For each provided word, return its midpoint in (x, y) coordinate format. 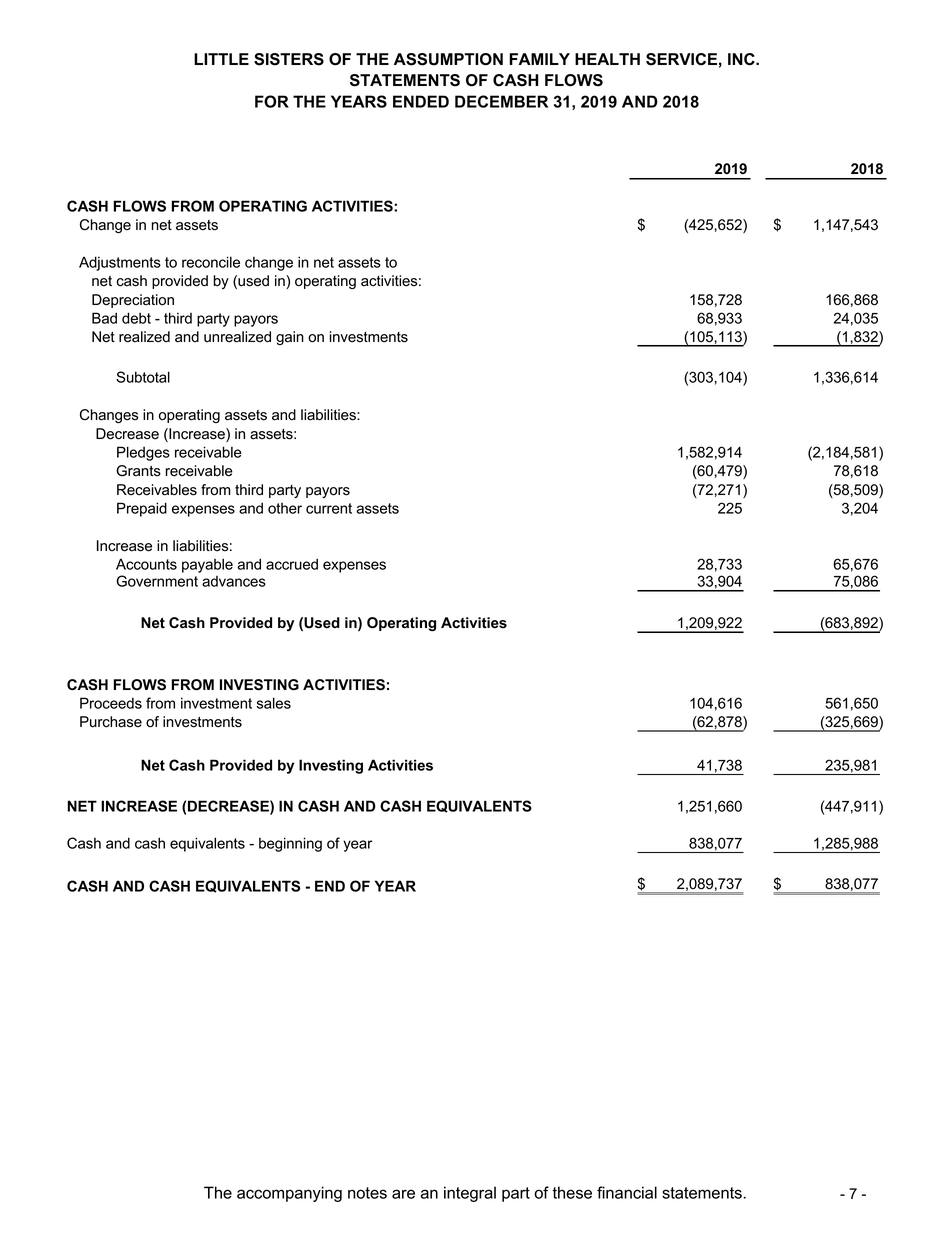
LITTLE (221, 59)
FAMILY (539, 59)
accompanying (289, 1194)
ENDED (421, 101)
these (572, 1192)
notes (367, 1193)
